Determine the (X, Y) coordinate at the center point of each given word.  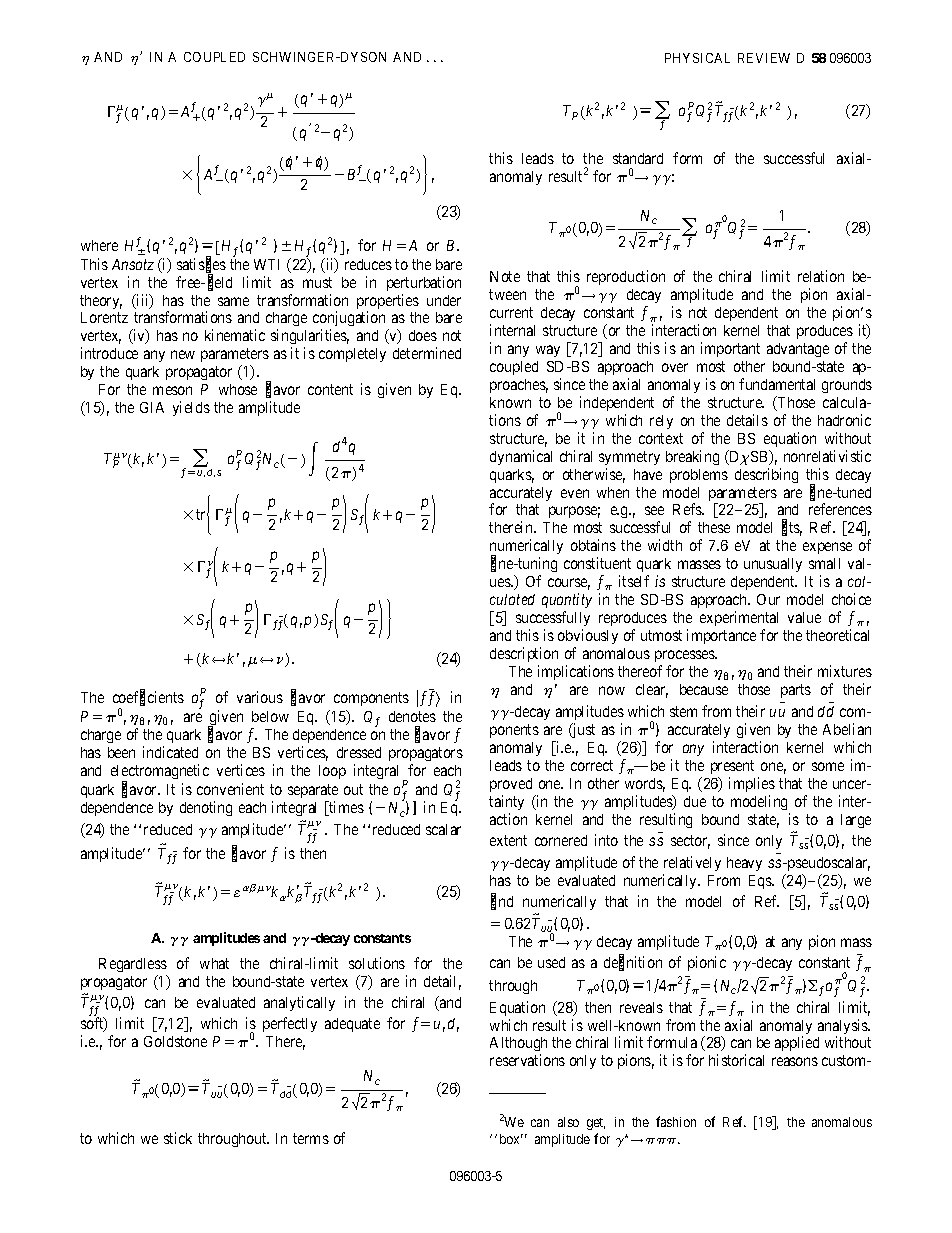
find (502, 902)
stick (178, 1138)
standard (638, 158)
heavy (744, 864)
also (568, 1122)
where (99, 245)
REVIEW (764, 58)
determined (427, 353)
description (524, 654)
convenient (230, 789)
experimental (739, 620)
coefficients (148, 698)
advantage (798, 350)
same (233, 301)
